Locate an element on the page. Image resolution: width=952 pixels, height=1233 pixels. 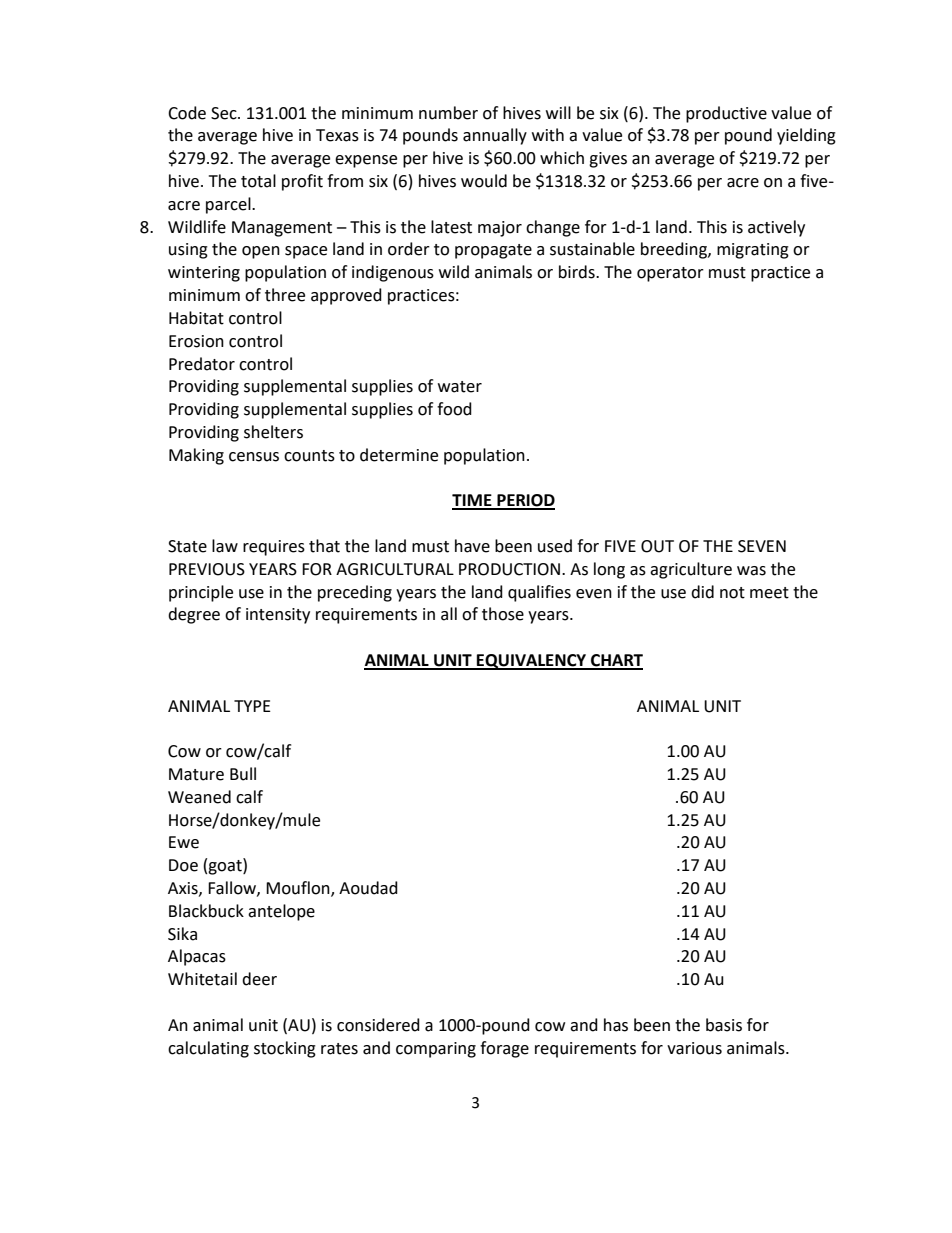
OUT is located at coordinates (657, 546).
